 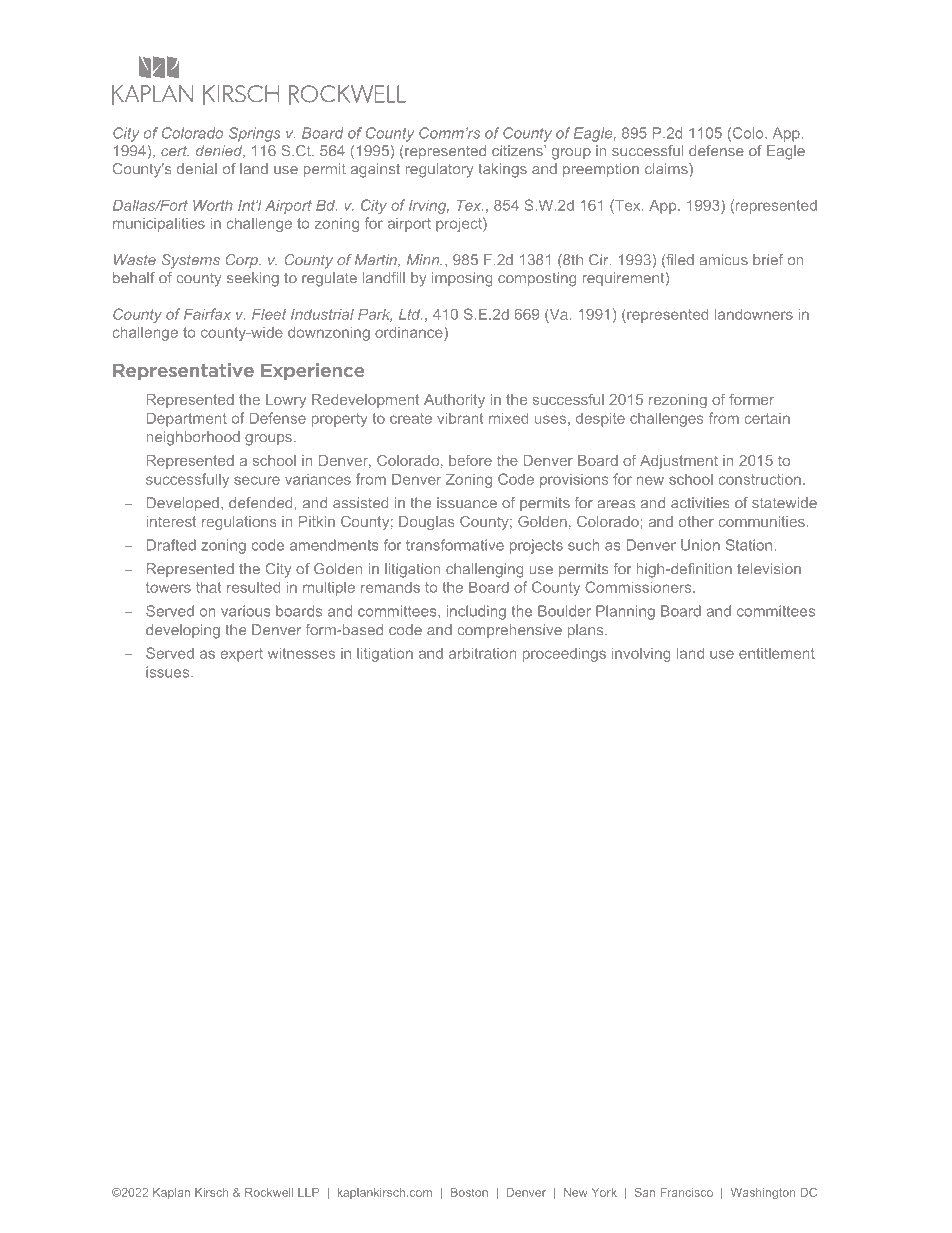 I want to click on regulatory, so click(x=440, y=170).
